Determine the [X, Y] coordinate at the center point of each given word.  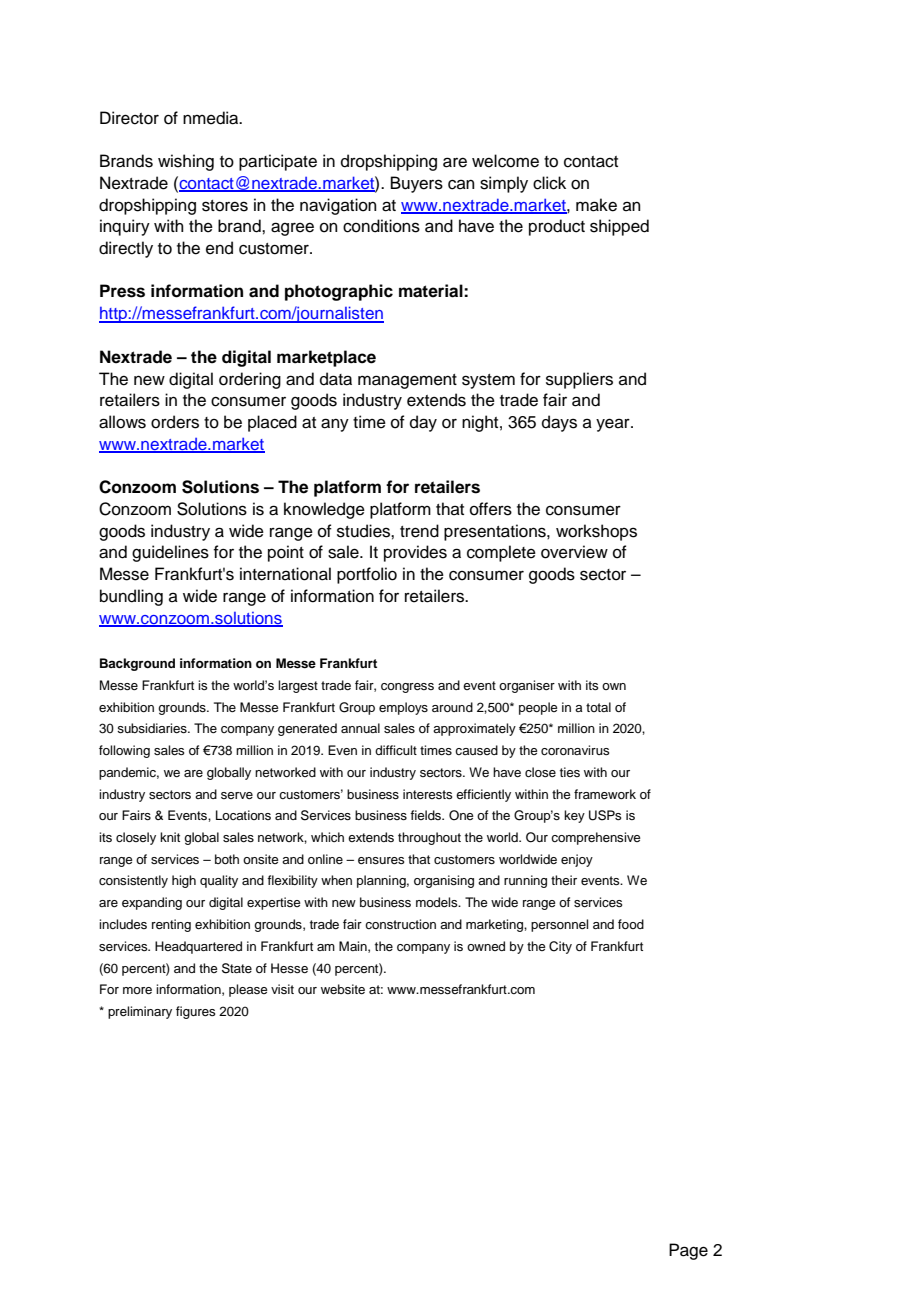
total [598, 707]
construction [400, 924]
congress [407, 688]
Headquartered [198, 947]
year [614, 425]
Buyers [417, 184]
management [407, 381]
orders [175, 422]
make [596, 205]
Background [137, 664]
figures [195, 1012]
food [631, 924]
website [343, 989]
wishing [186, 162]
